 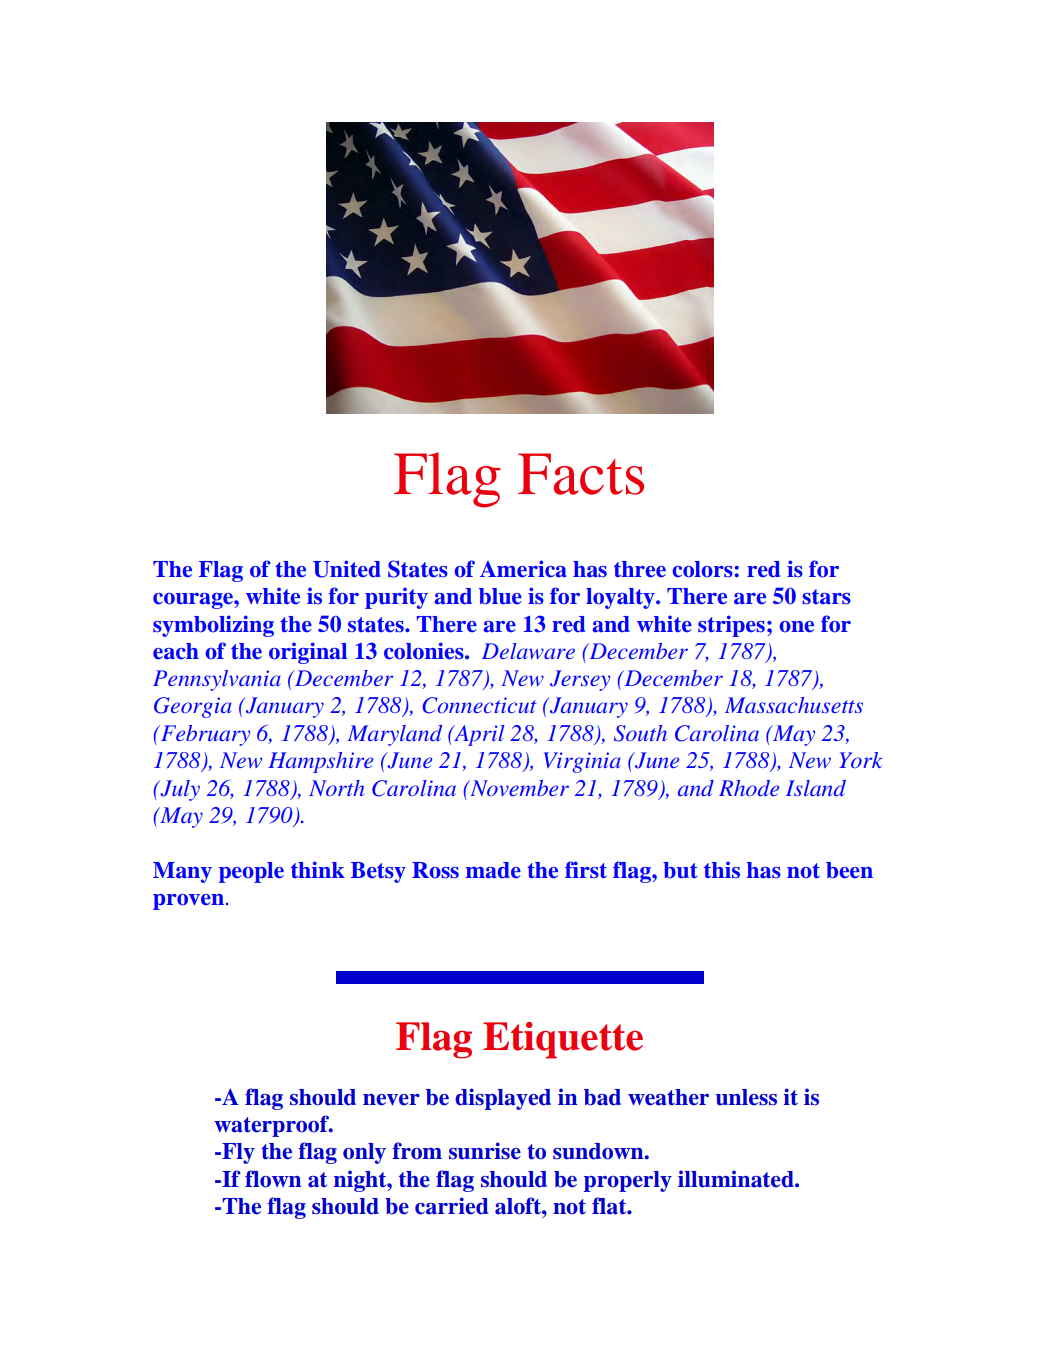 I want to click on people, so click(x=251, y=872).
